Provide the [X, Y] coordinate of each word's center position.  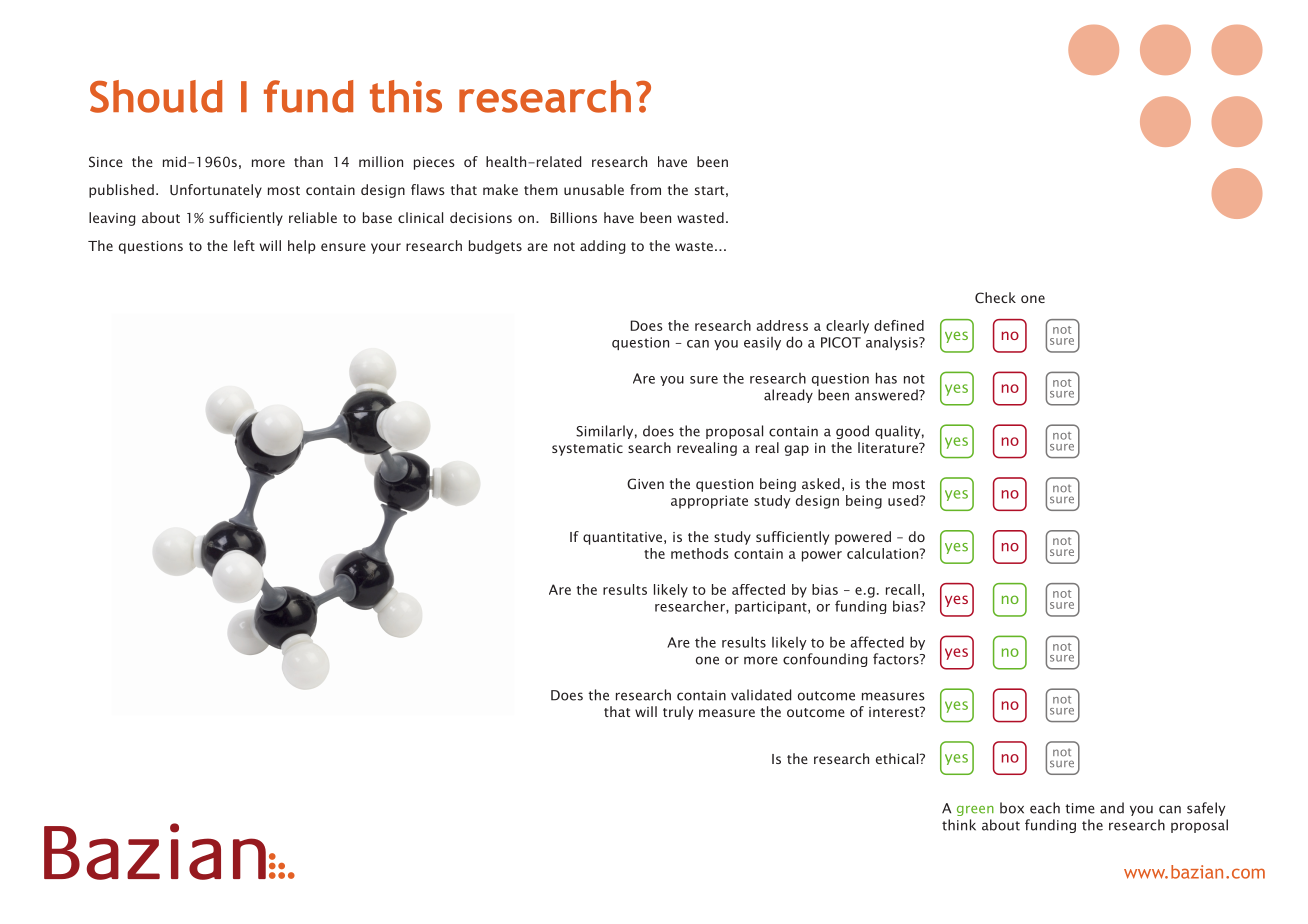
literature [889, 447]
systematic [587, 449]
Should [156, 96]
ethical [898, 758]
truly [678, 713]
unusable [594, 189]
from [645, 189]
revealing [707, 449]
